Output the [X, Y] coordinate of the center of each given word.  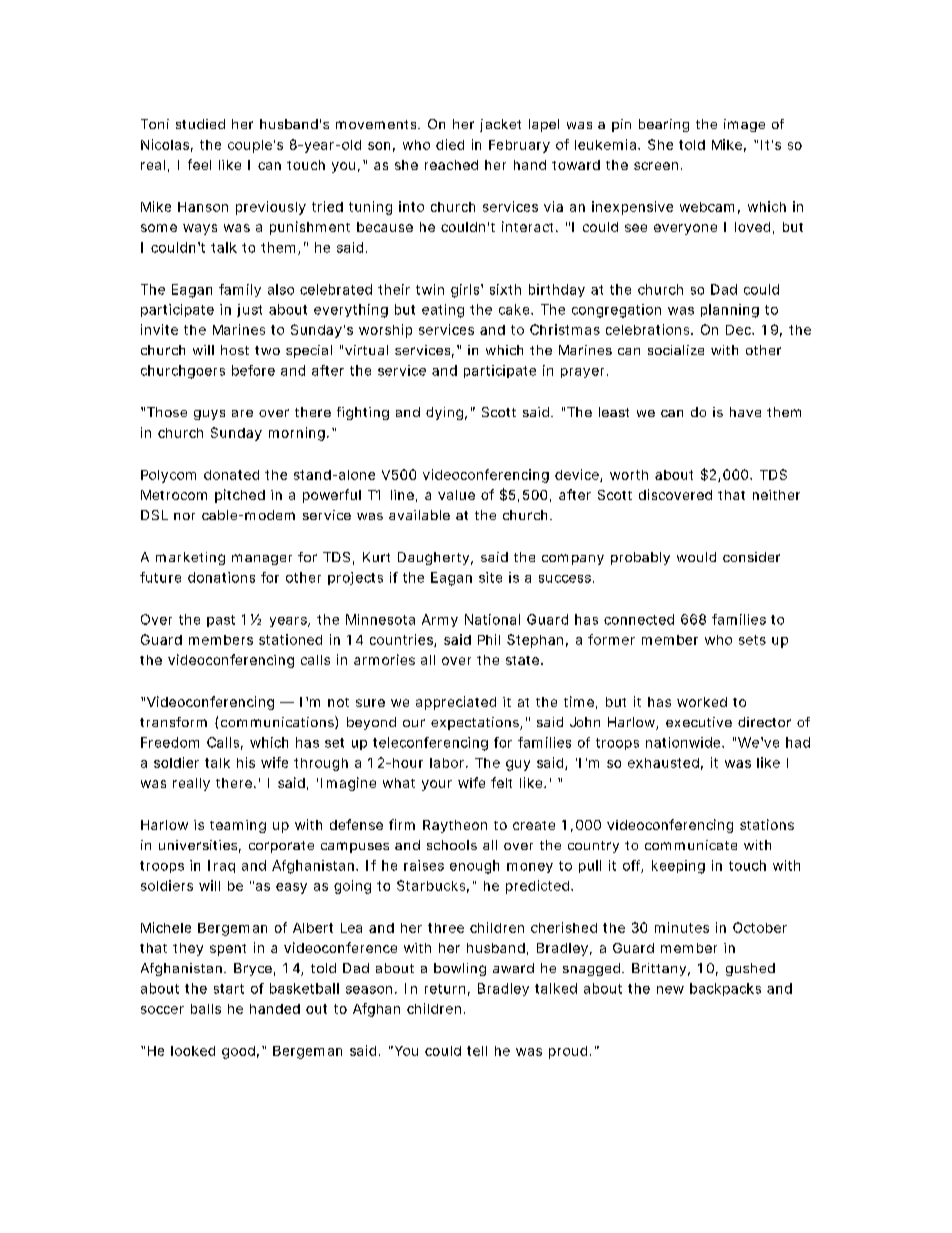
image [744, 125]
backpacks [725, 989]
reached [451, 165]
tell [477, 1051]
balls [206, 1009]
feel [199, 164]
